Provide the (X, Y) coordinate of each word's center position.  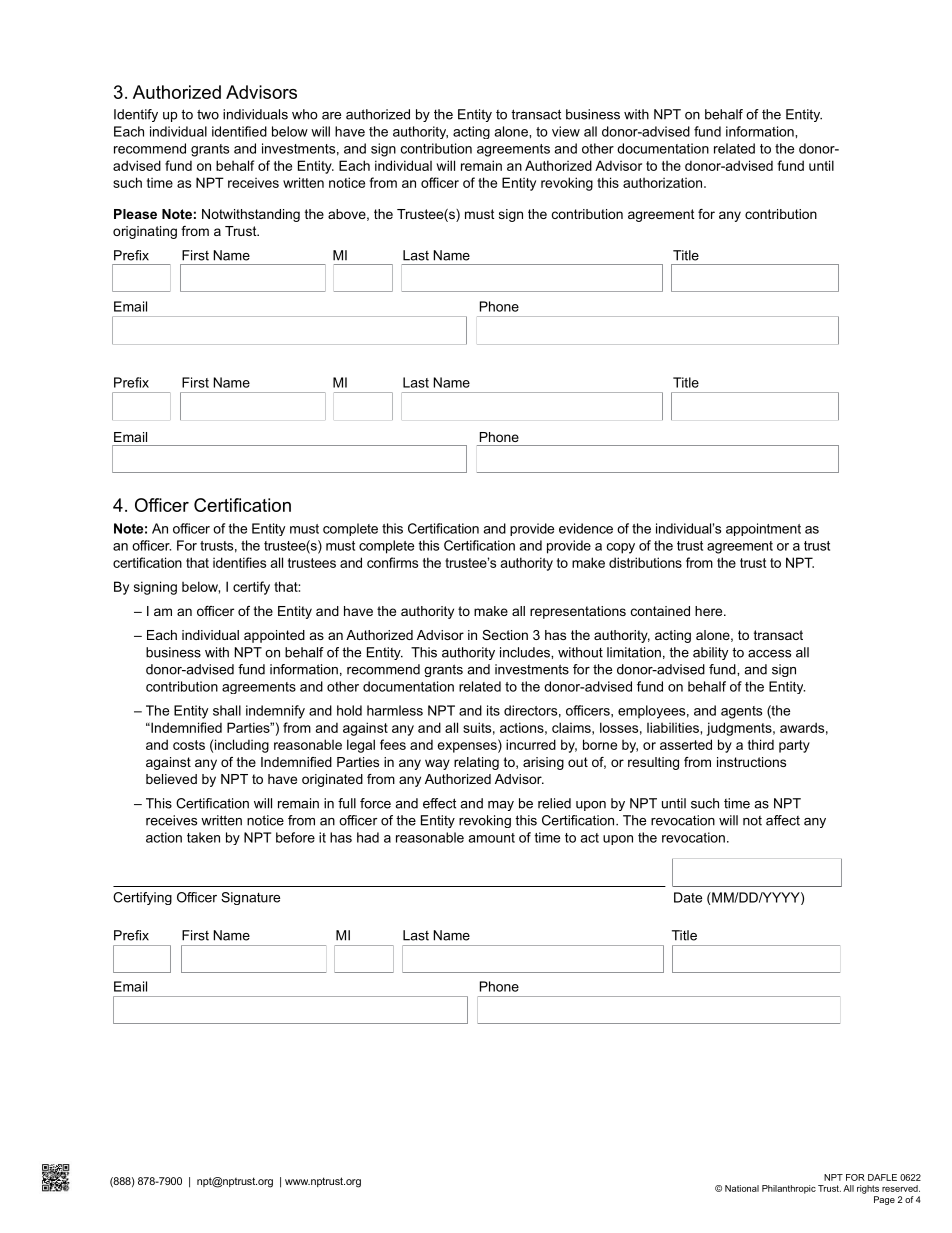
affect (783, 820)
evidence (586, 528)
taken (203, 837)
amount (491, 838)
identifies (239, 562)
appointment (763, 529)
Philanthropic (789, 1189)
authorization (664, 183)
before (295, 837)
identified (239, 131)
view (566, 131)
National (742, 1188)
